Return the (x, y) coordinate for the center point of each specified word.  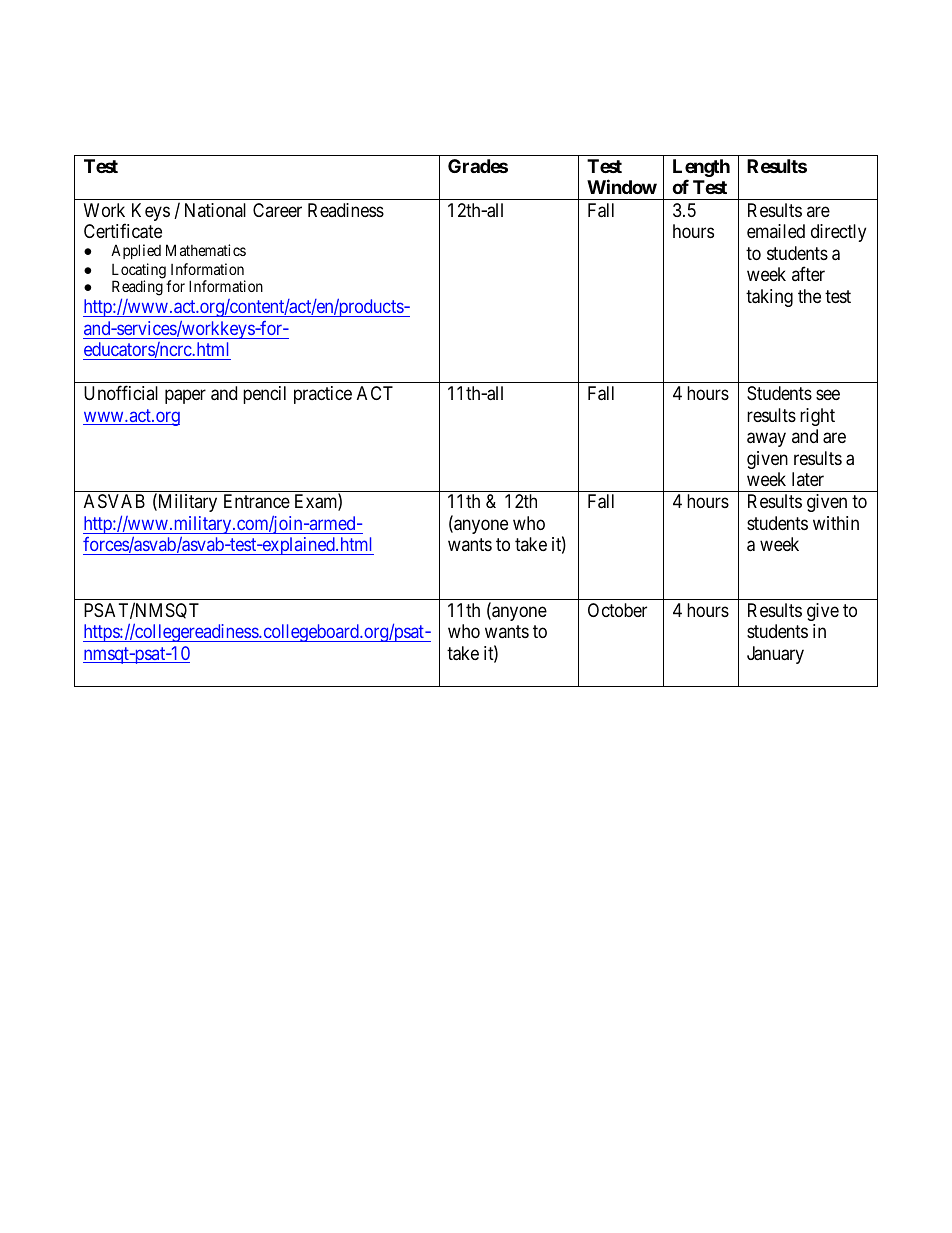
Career (277, 210)
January (775, 655)
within (836, 523)
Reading (137, 289)
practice (323, 395)
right (817, 417)
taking (769, 298)
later (808, 479)
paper (185, 396)
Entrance (257, 501)
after (808, 273)
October (617, 610)
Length (701, 169)
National (215, 210)
